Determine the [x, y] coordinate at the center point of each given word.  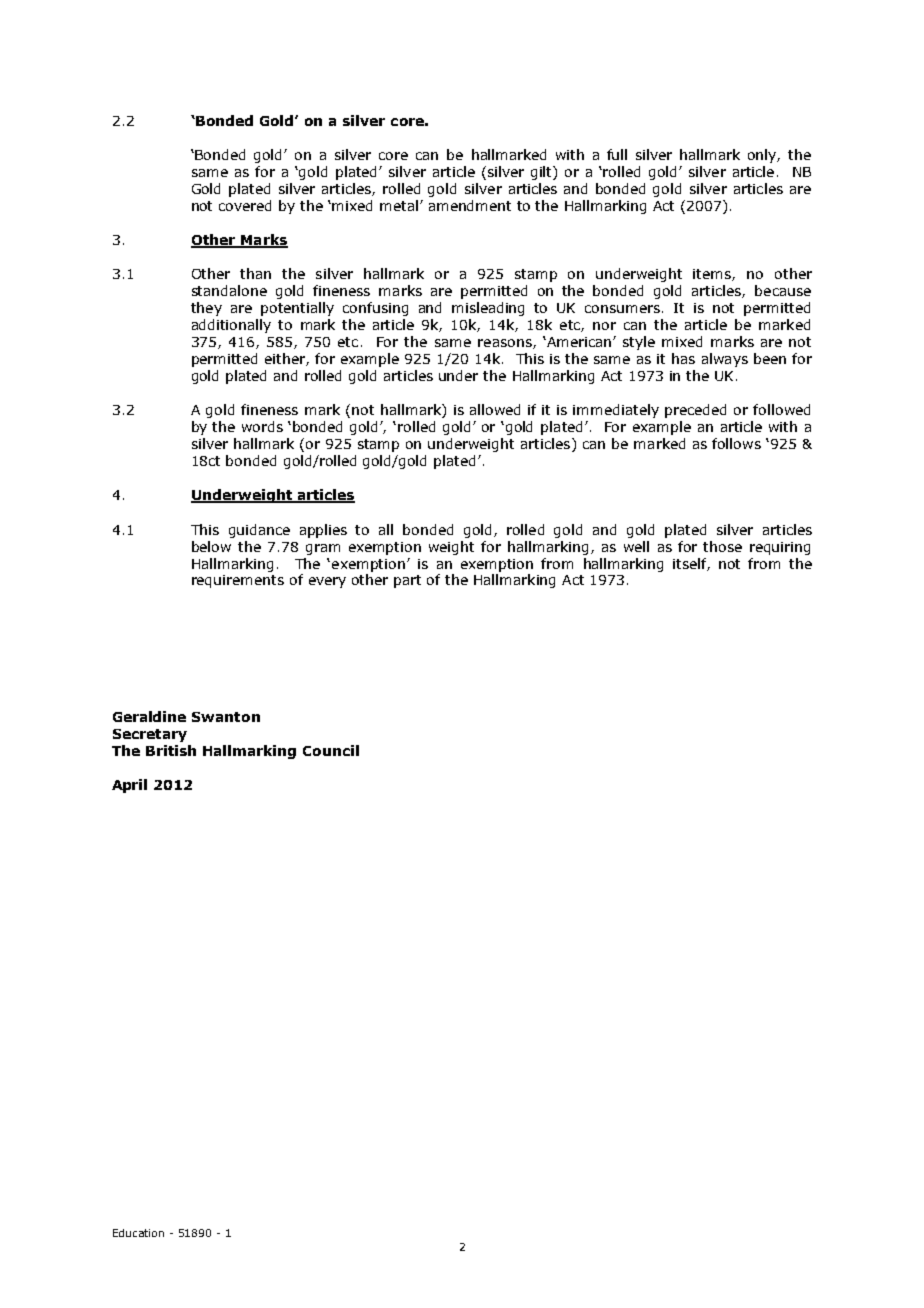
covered [245, 205]
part [407, 581]
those [722, 546]
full [617, 154]
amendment [470, 205]
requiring [780, 548]
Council [331, 750]
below [211, 546]
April [129, 786]
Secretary [150, 735]
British [171, 750]
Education [138, 1233]
